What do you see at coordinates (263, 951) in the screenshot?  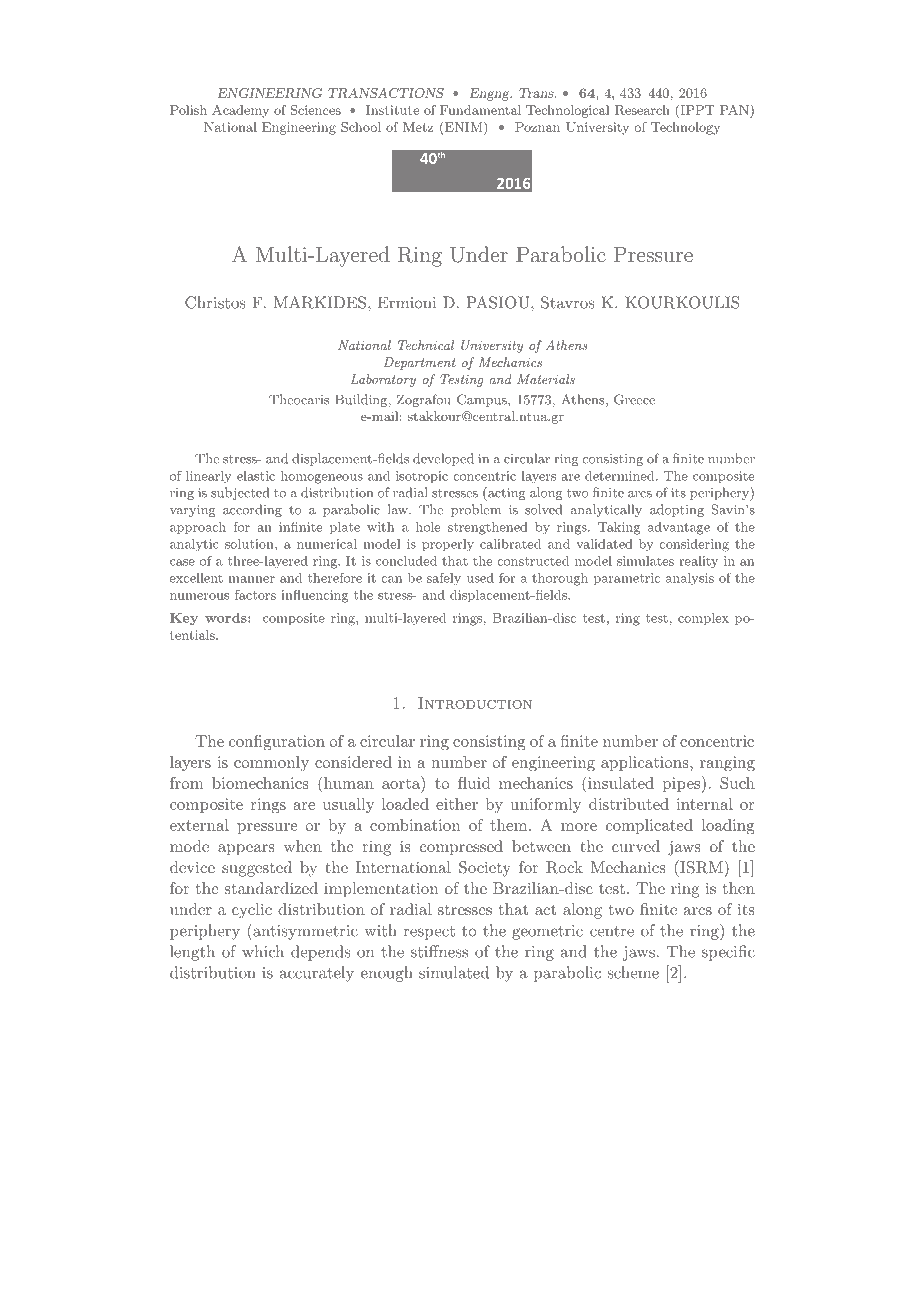 I see `which` at bounding box center [263, 951].
